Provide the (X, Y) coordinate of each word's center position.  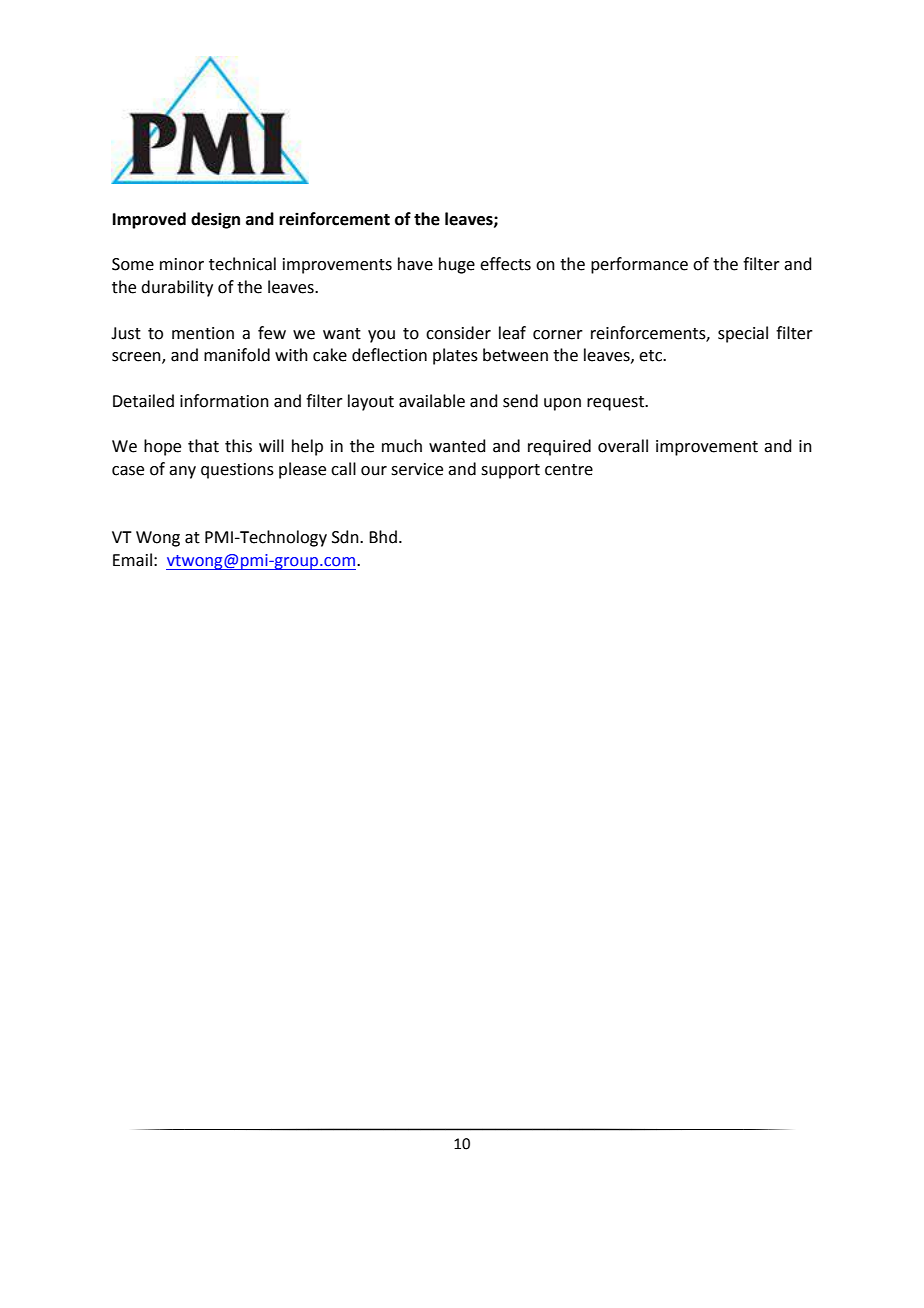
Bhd (383, 537)
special (743, 334)
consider (458, 333)
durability (177, 288)
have (415, 264)
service (417, 469)
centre (569, 470)
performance (639, 265)
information (224, 401)
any (182, 472)
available (432, 401)
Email (132, 560)
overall (623, 446)
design (215, 220)
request (617, 403)
